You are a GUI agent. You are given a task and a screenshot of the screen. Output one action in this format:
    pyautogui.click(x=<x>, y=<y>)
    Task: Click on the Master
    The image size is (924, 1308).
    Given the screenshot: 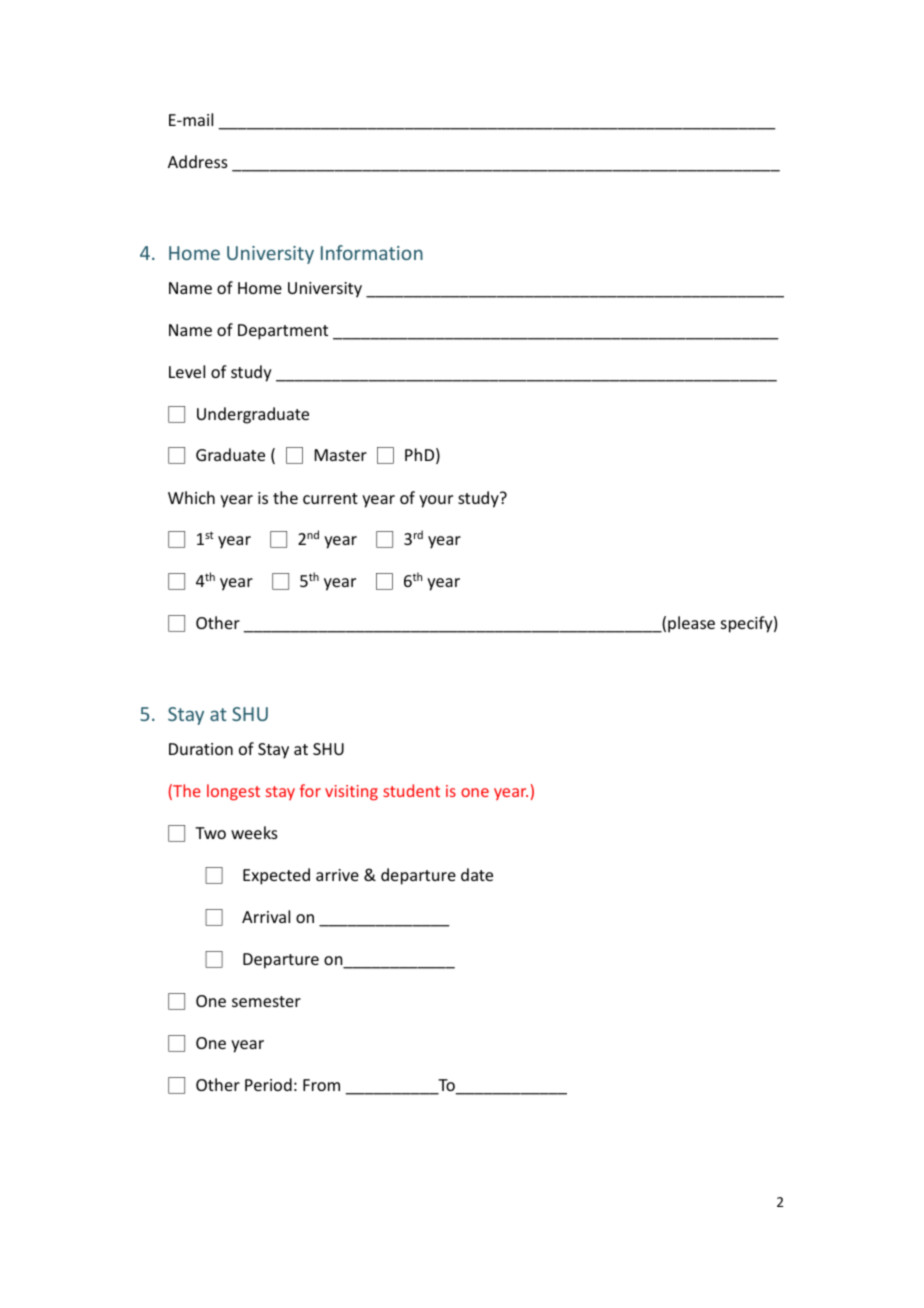 What is the action you would take?
    pyautogui.click(x=341, y=455)
